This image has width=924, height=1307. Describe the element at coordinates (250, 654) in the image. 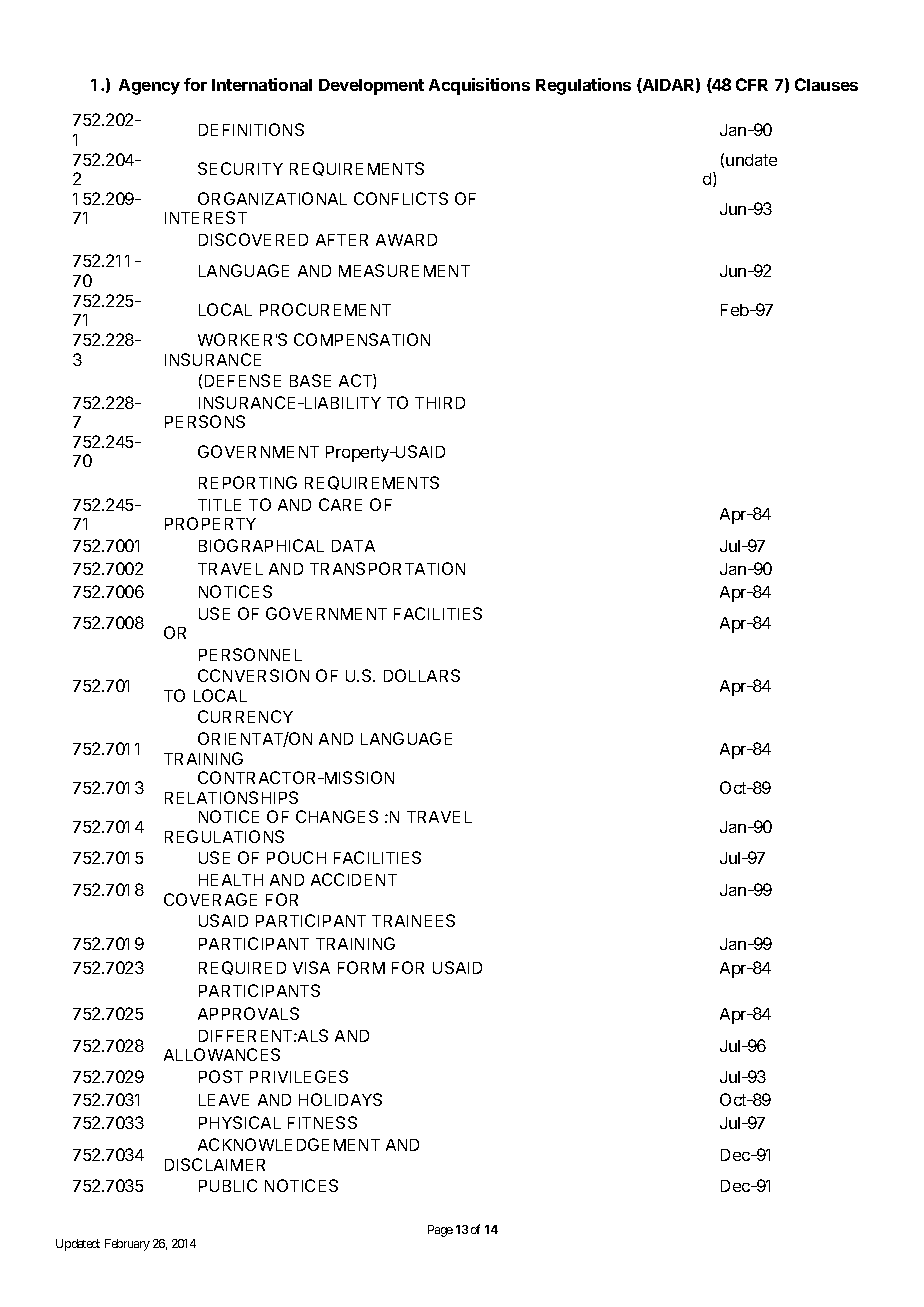

I see `PERSONNEL` at that location.
